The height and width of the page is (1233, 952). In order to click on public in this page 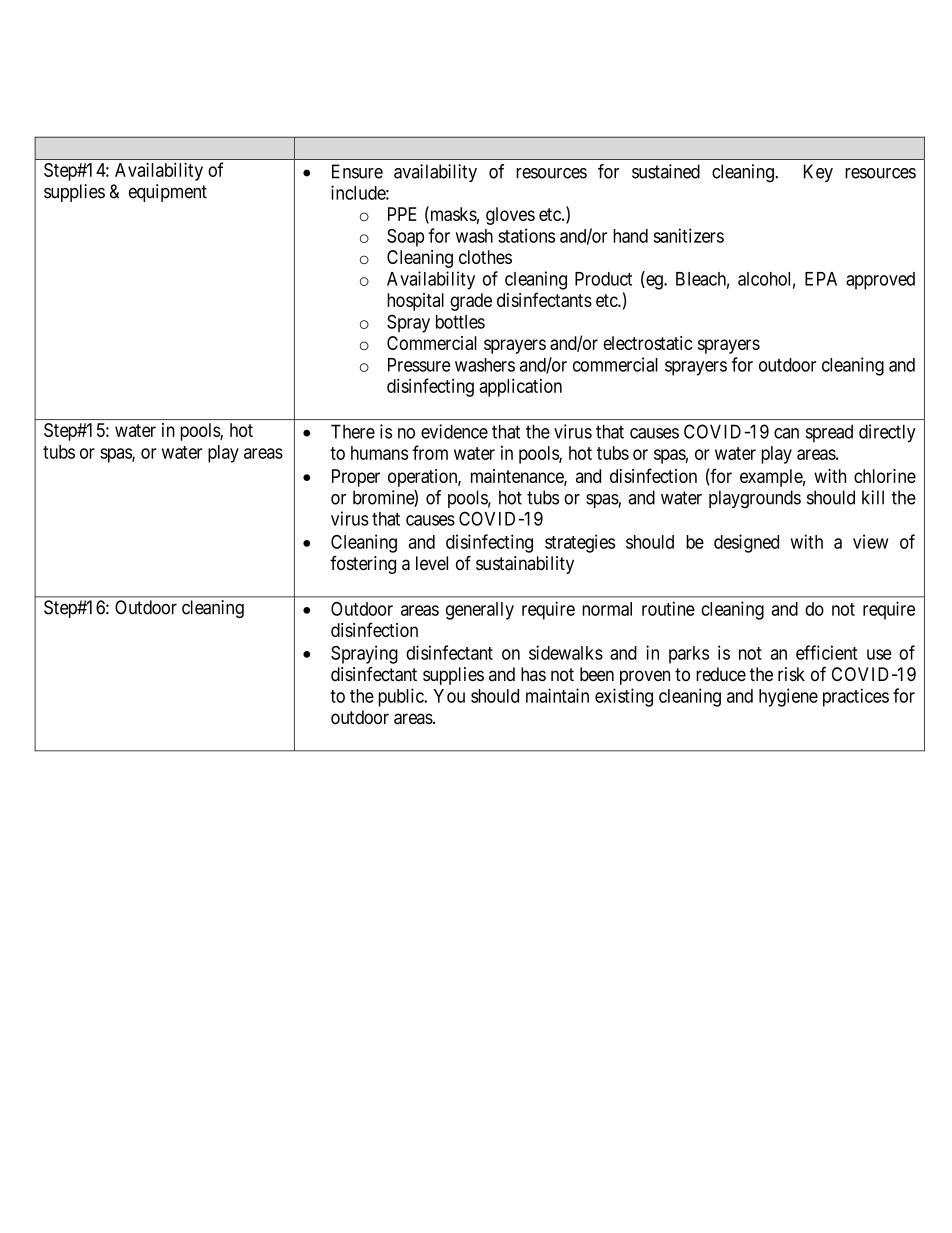, I will do `click(401, 697)`.
